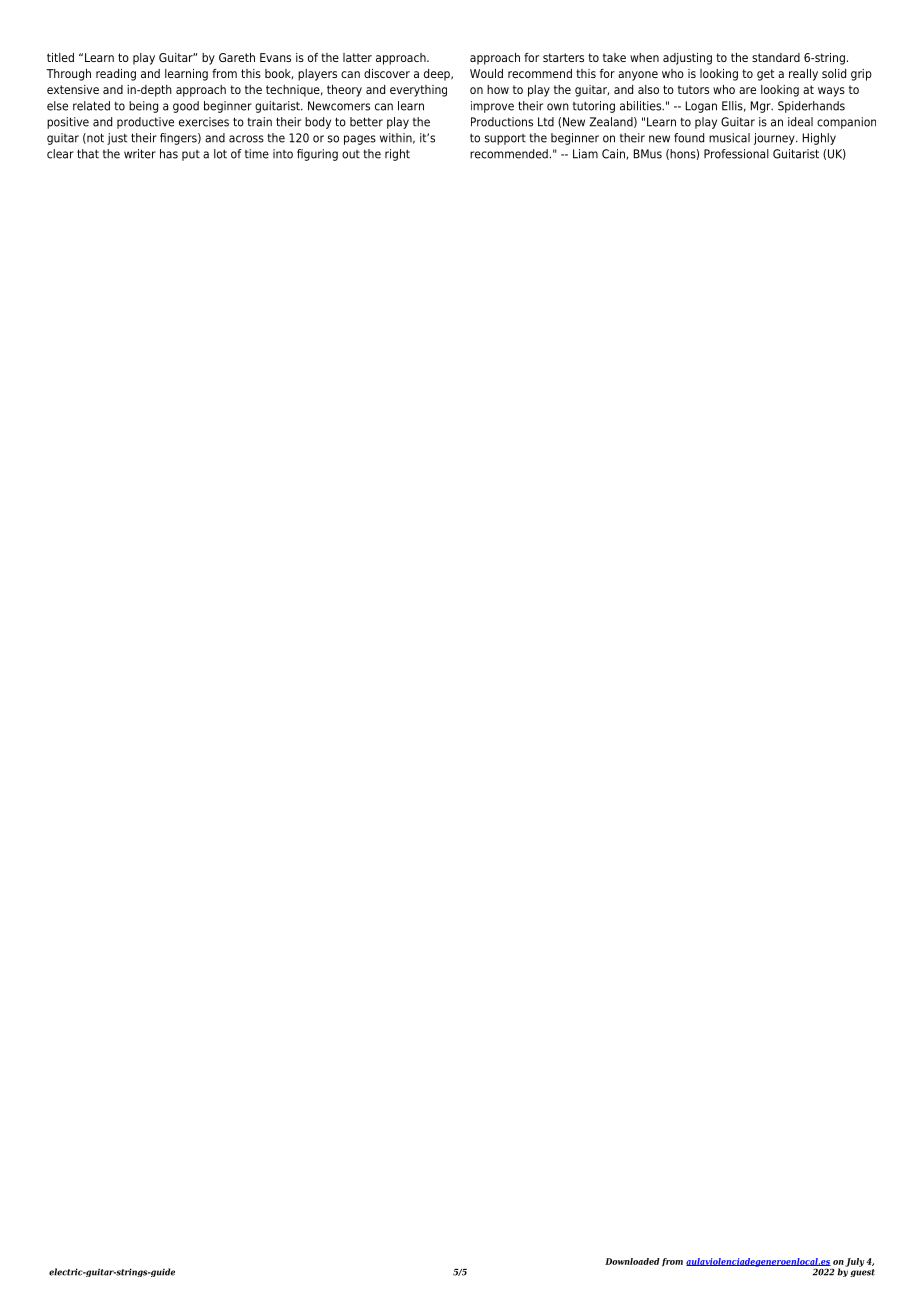  I want to click on writer, so click(140, 154).
